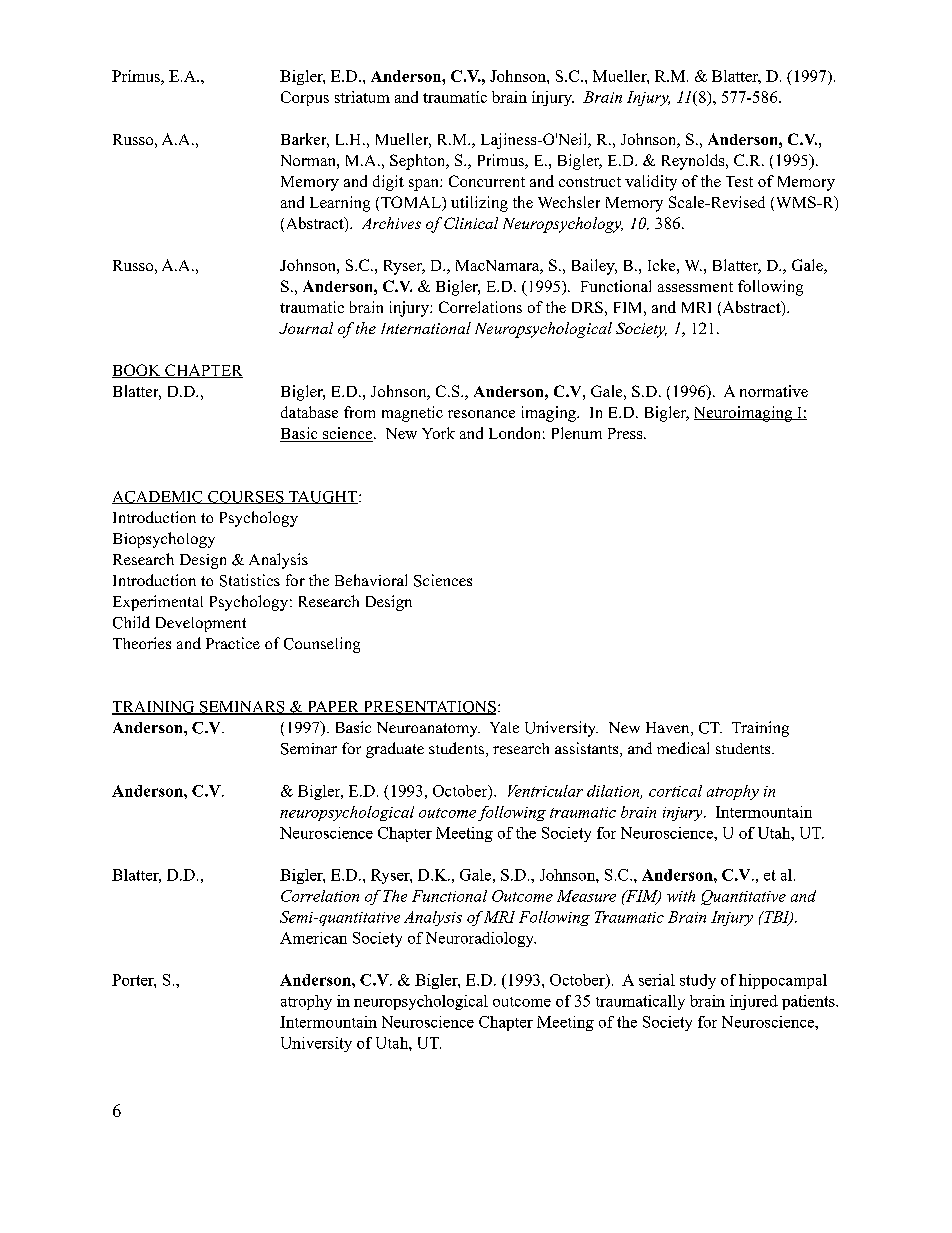  What do you see at coordinates (675, 791) in the screenshot?
I see `cortical` at bounding box center [675, 791].
